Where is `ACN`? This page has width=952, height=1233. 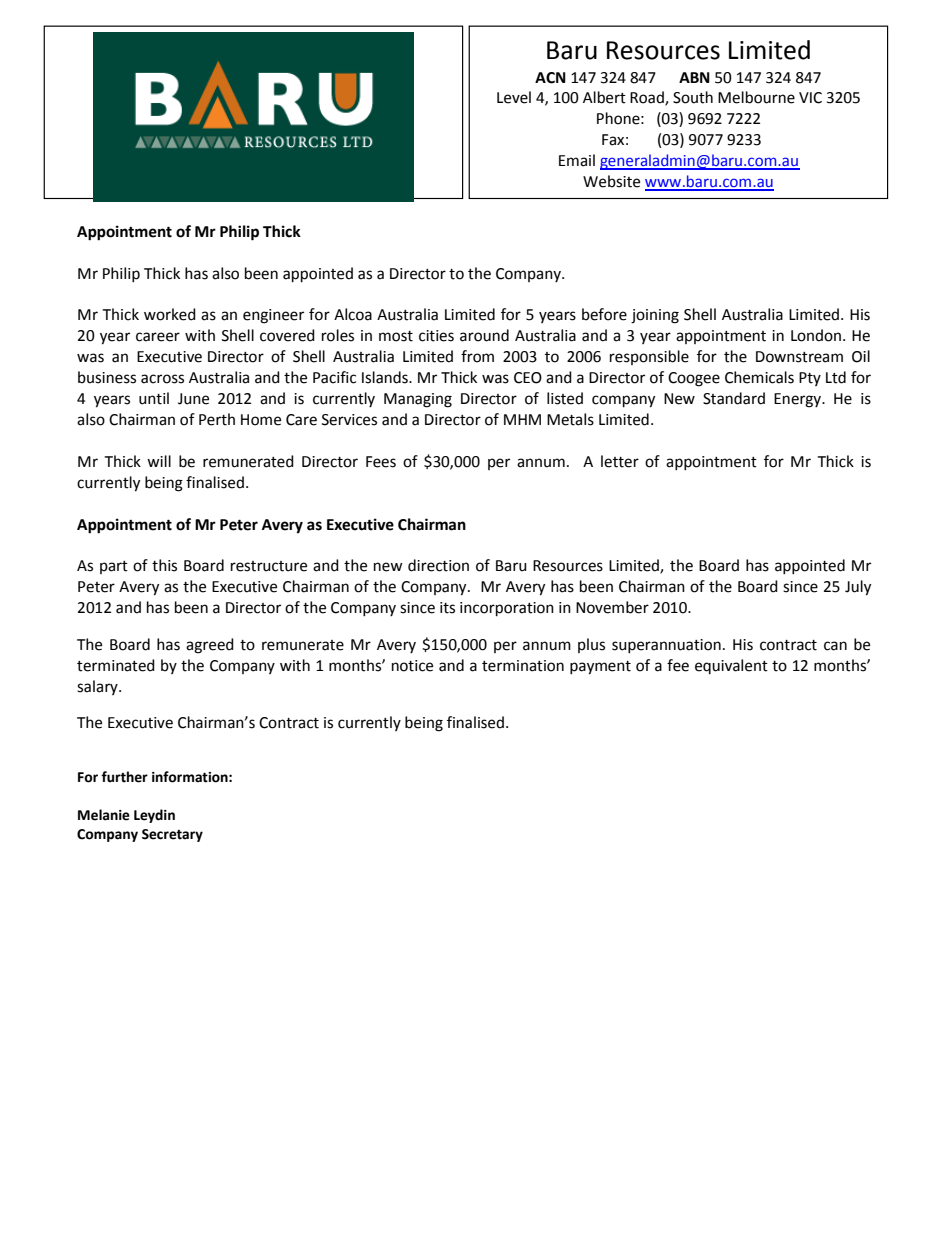 ACN is located at coordinates (550, 78).
